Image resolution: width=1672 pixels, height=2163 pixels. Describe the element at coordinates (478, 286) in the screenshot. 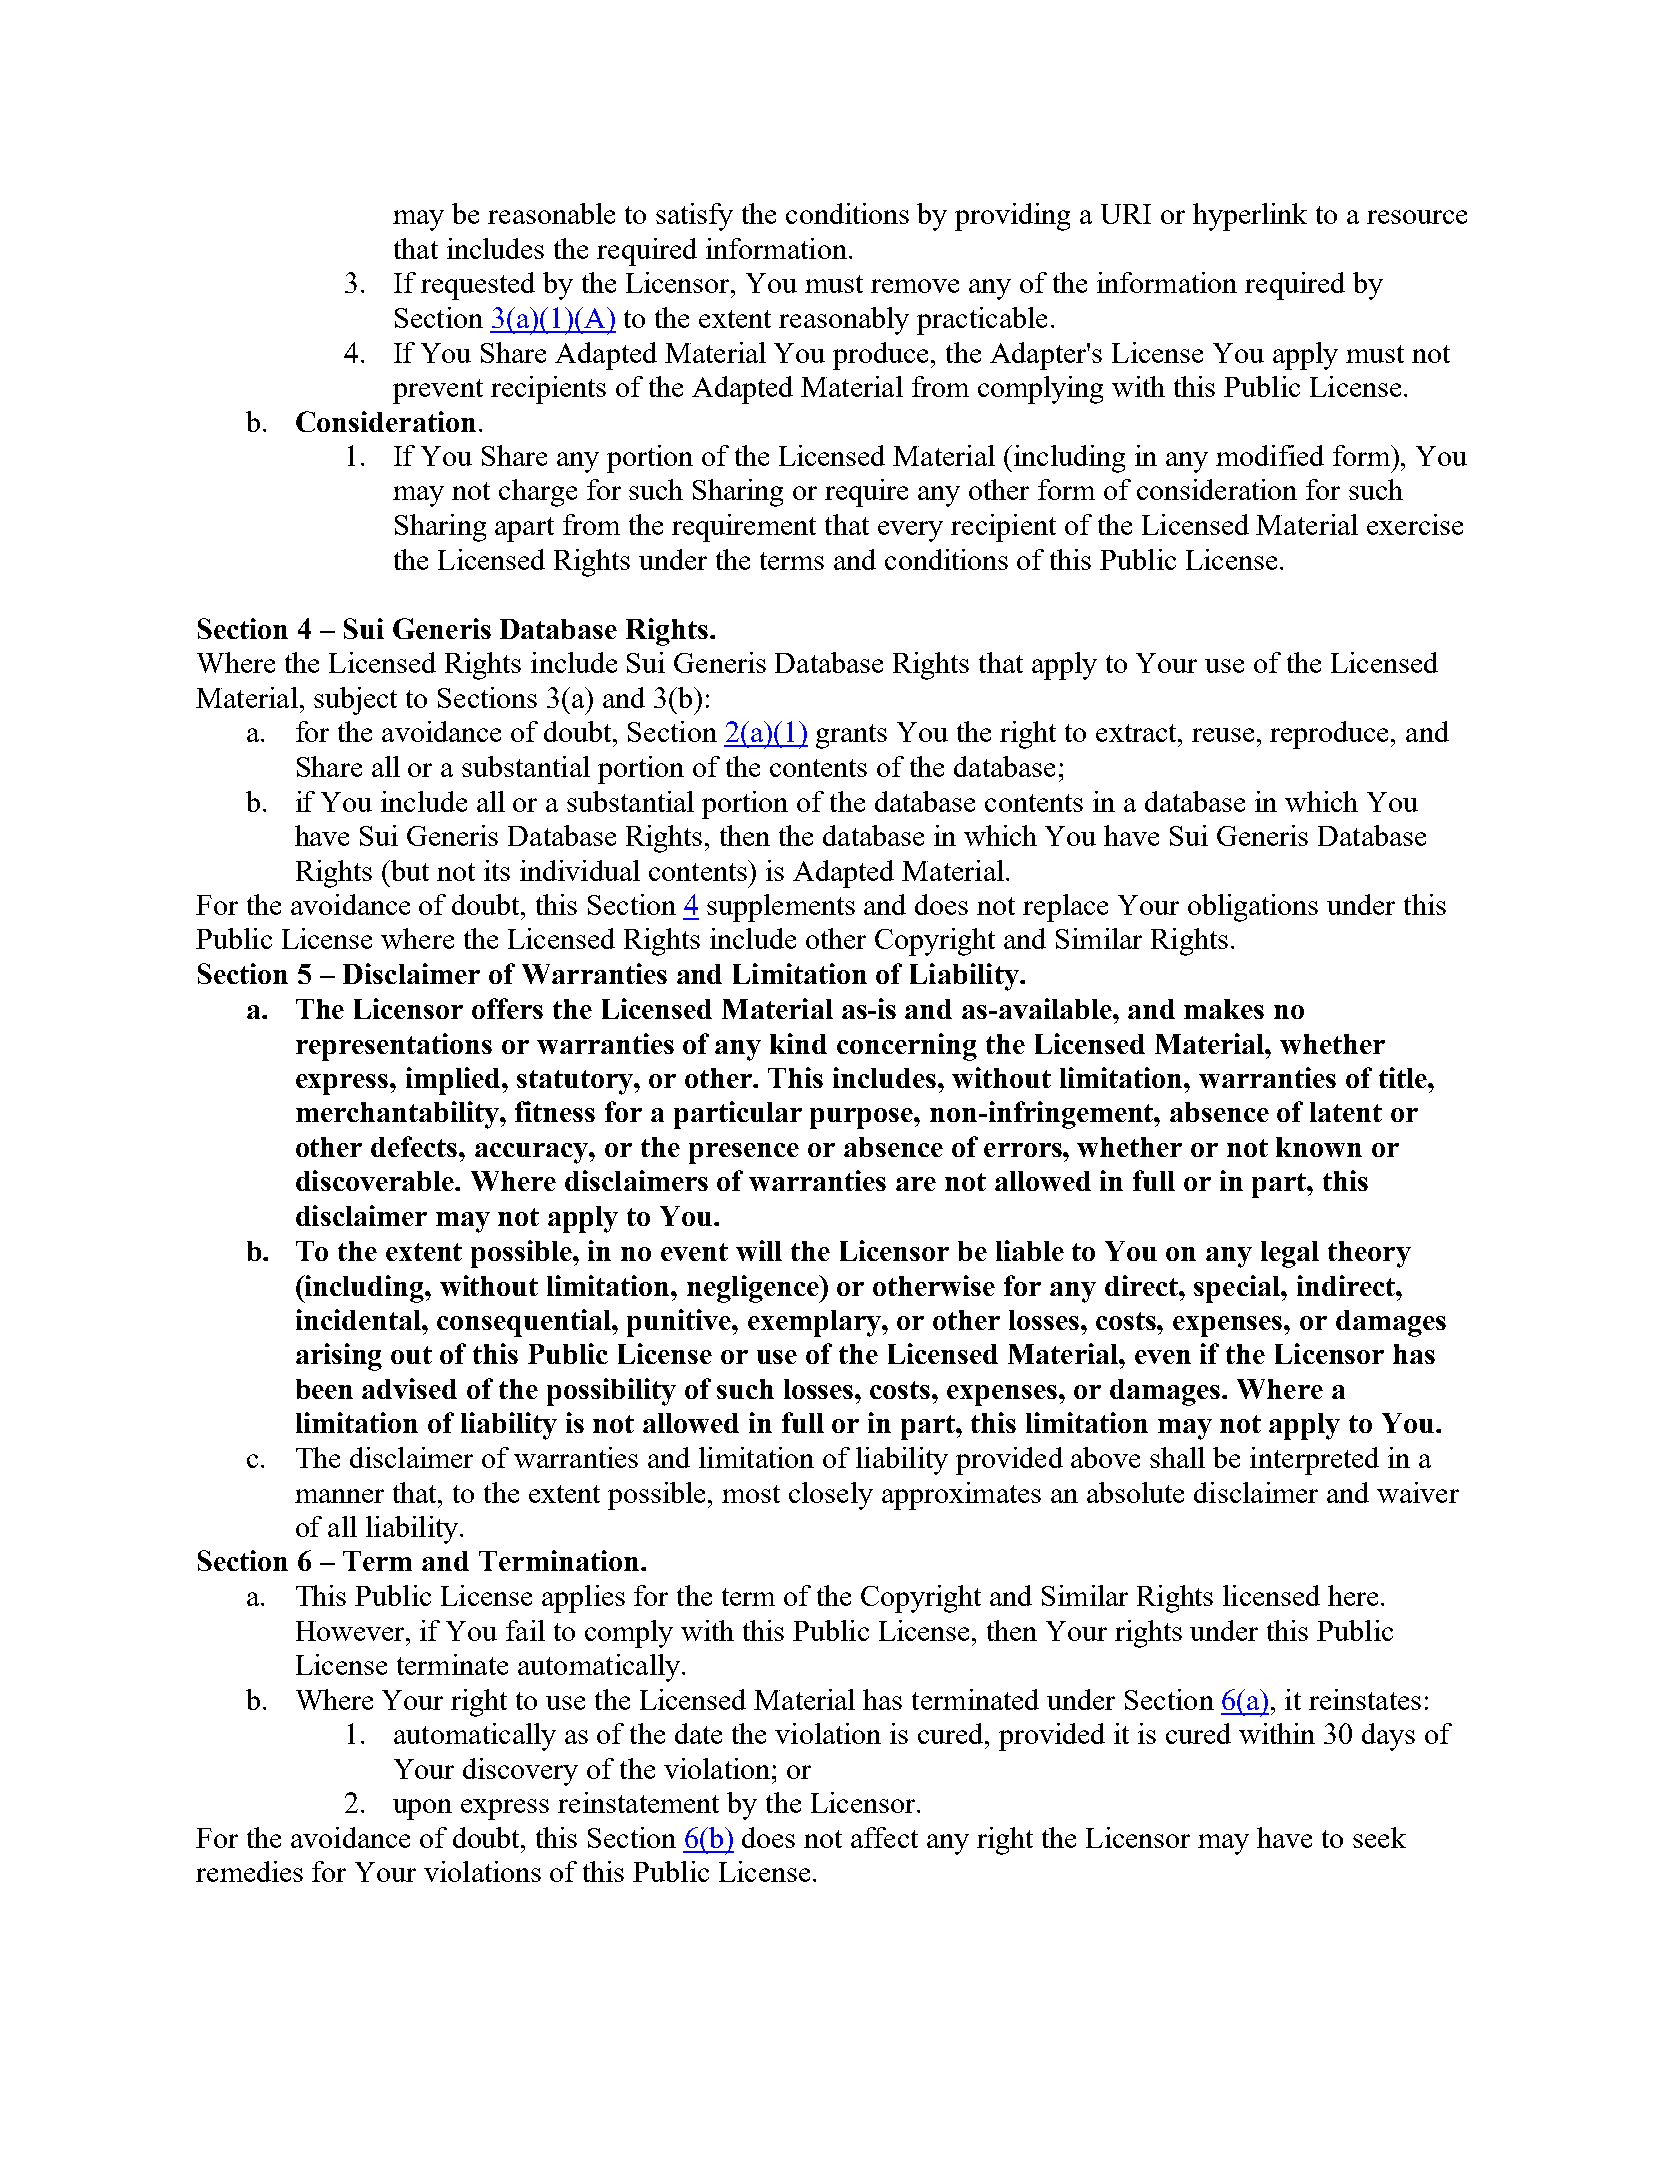

I see `requested` at that location.
